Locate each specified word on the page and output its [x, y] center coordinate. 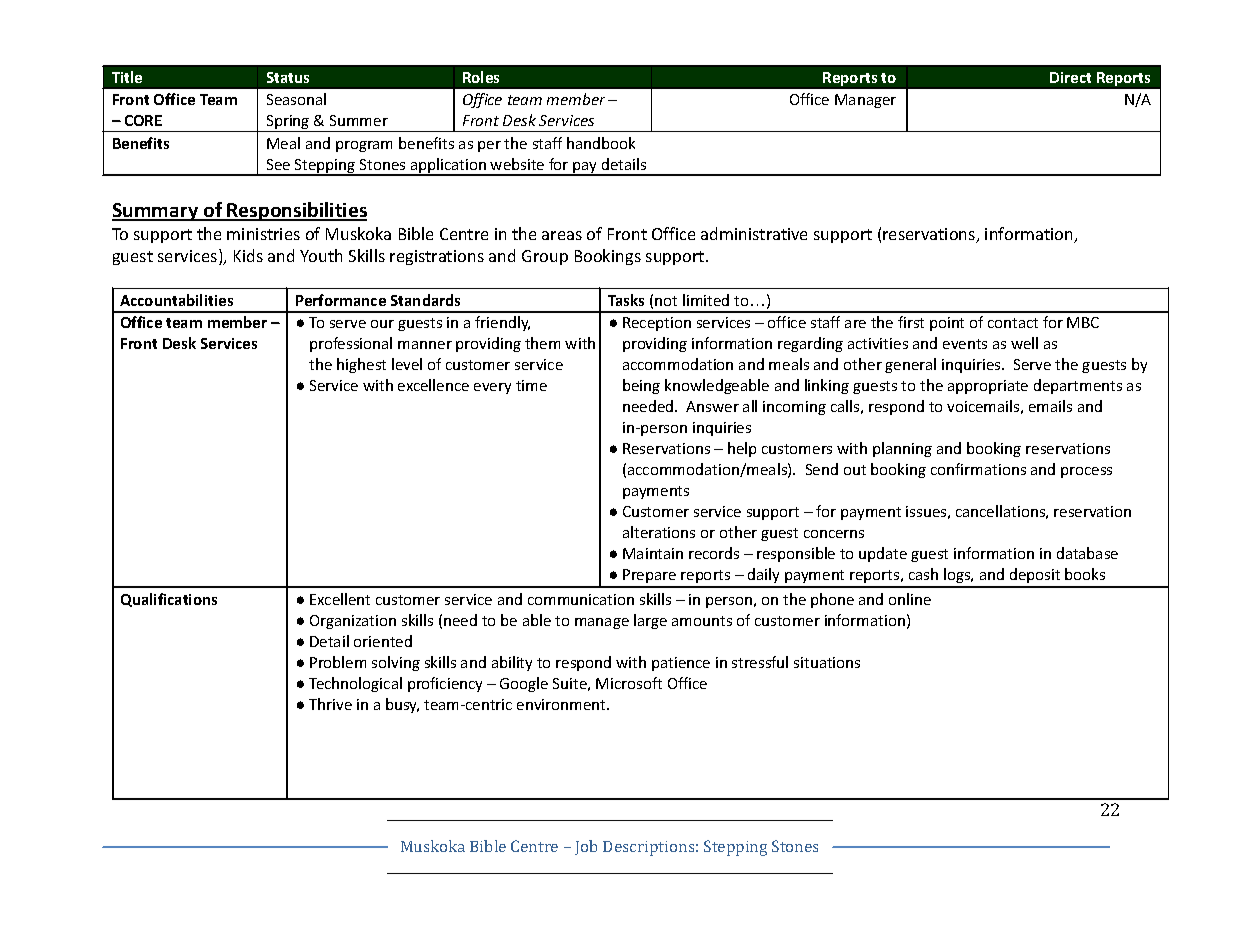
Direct [1070, 77]
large [650, 621]
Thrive [330, 704]
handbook [601, 143]
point [947, 324]
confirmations [978, 469]
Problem [338, 662]
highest [361, 365]
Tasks [626, 300]
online [910, 599]
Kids [248, 255]
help [742, 449]
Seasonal [296, 99]
